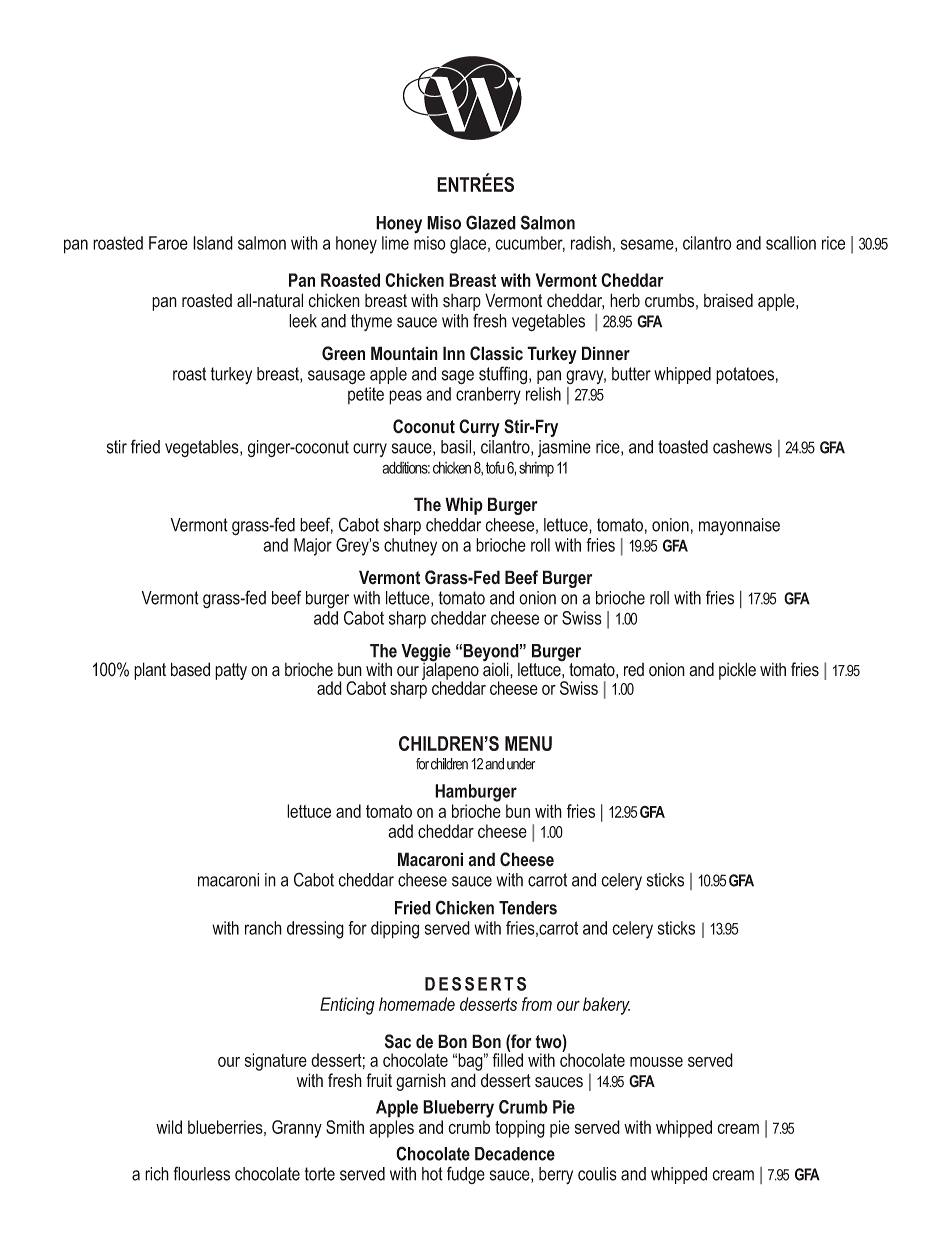 The image size is (952, 1233). Describe the element at coordinates (634, 670) in the screenshot. I see `red` at that location.
